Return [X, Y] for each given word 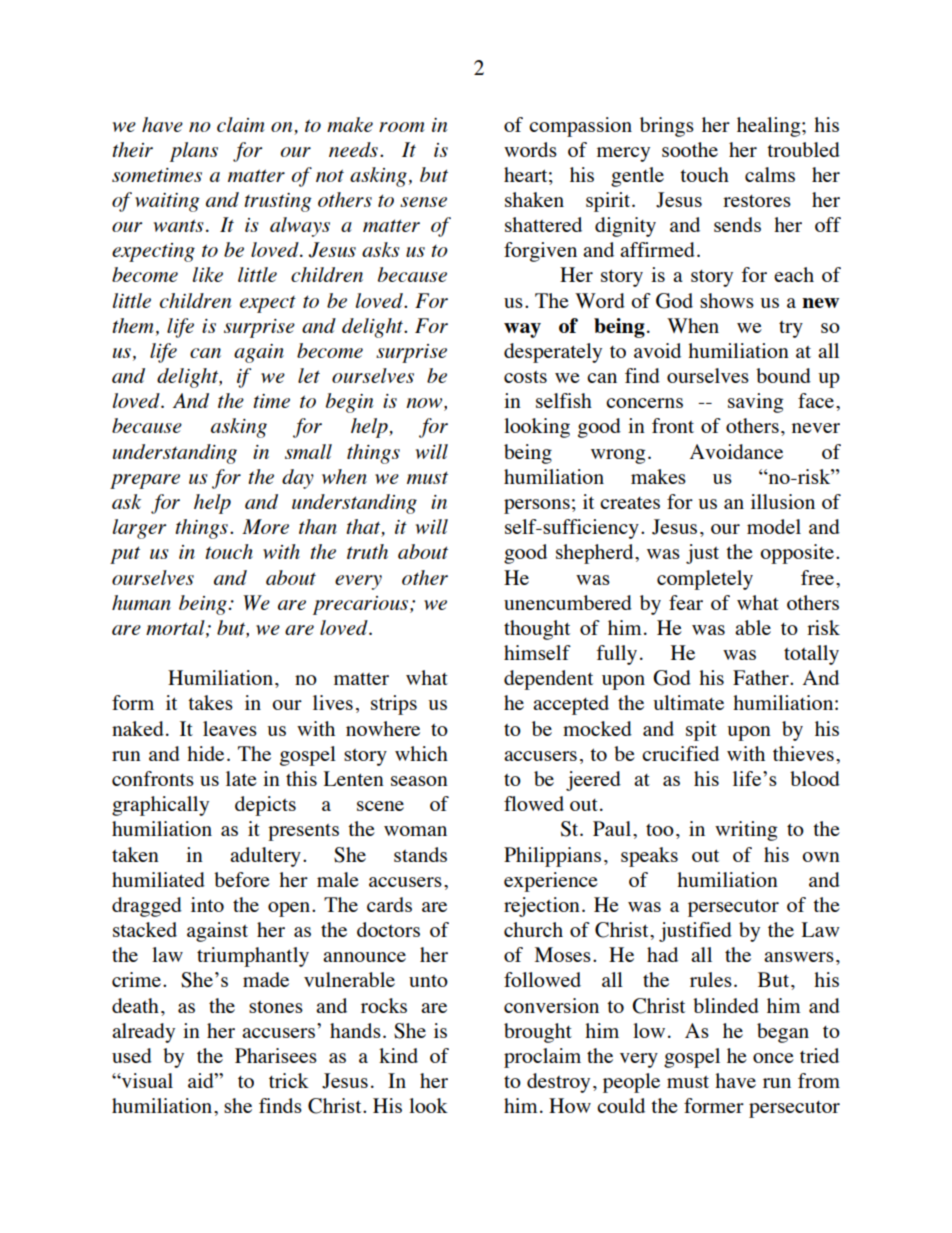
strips [394, 705]
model [774, 526]
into [207, 904]
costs [525, 377]
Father [762, 677]
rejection [542, 907]
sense [423, 202]
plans [194, 152]
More [265, 526]
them [133, 325]
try [791, 329]
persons [537, 506]
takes [210, 702]
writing [746, 831]
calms [770, 174]
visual [146, 1080]
